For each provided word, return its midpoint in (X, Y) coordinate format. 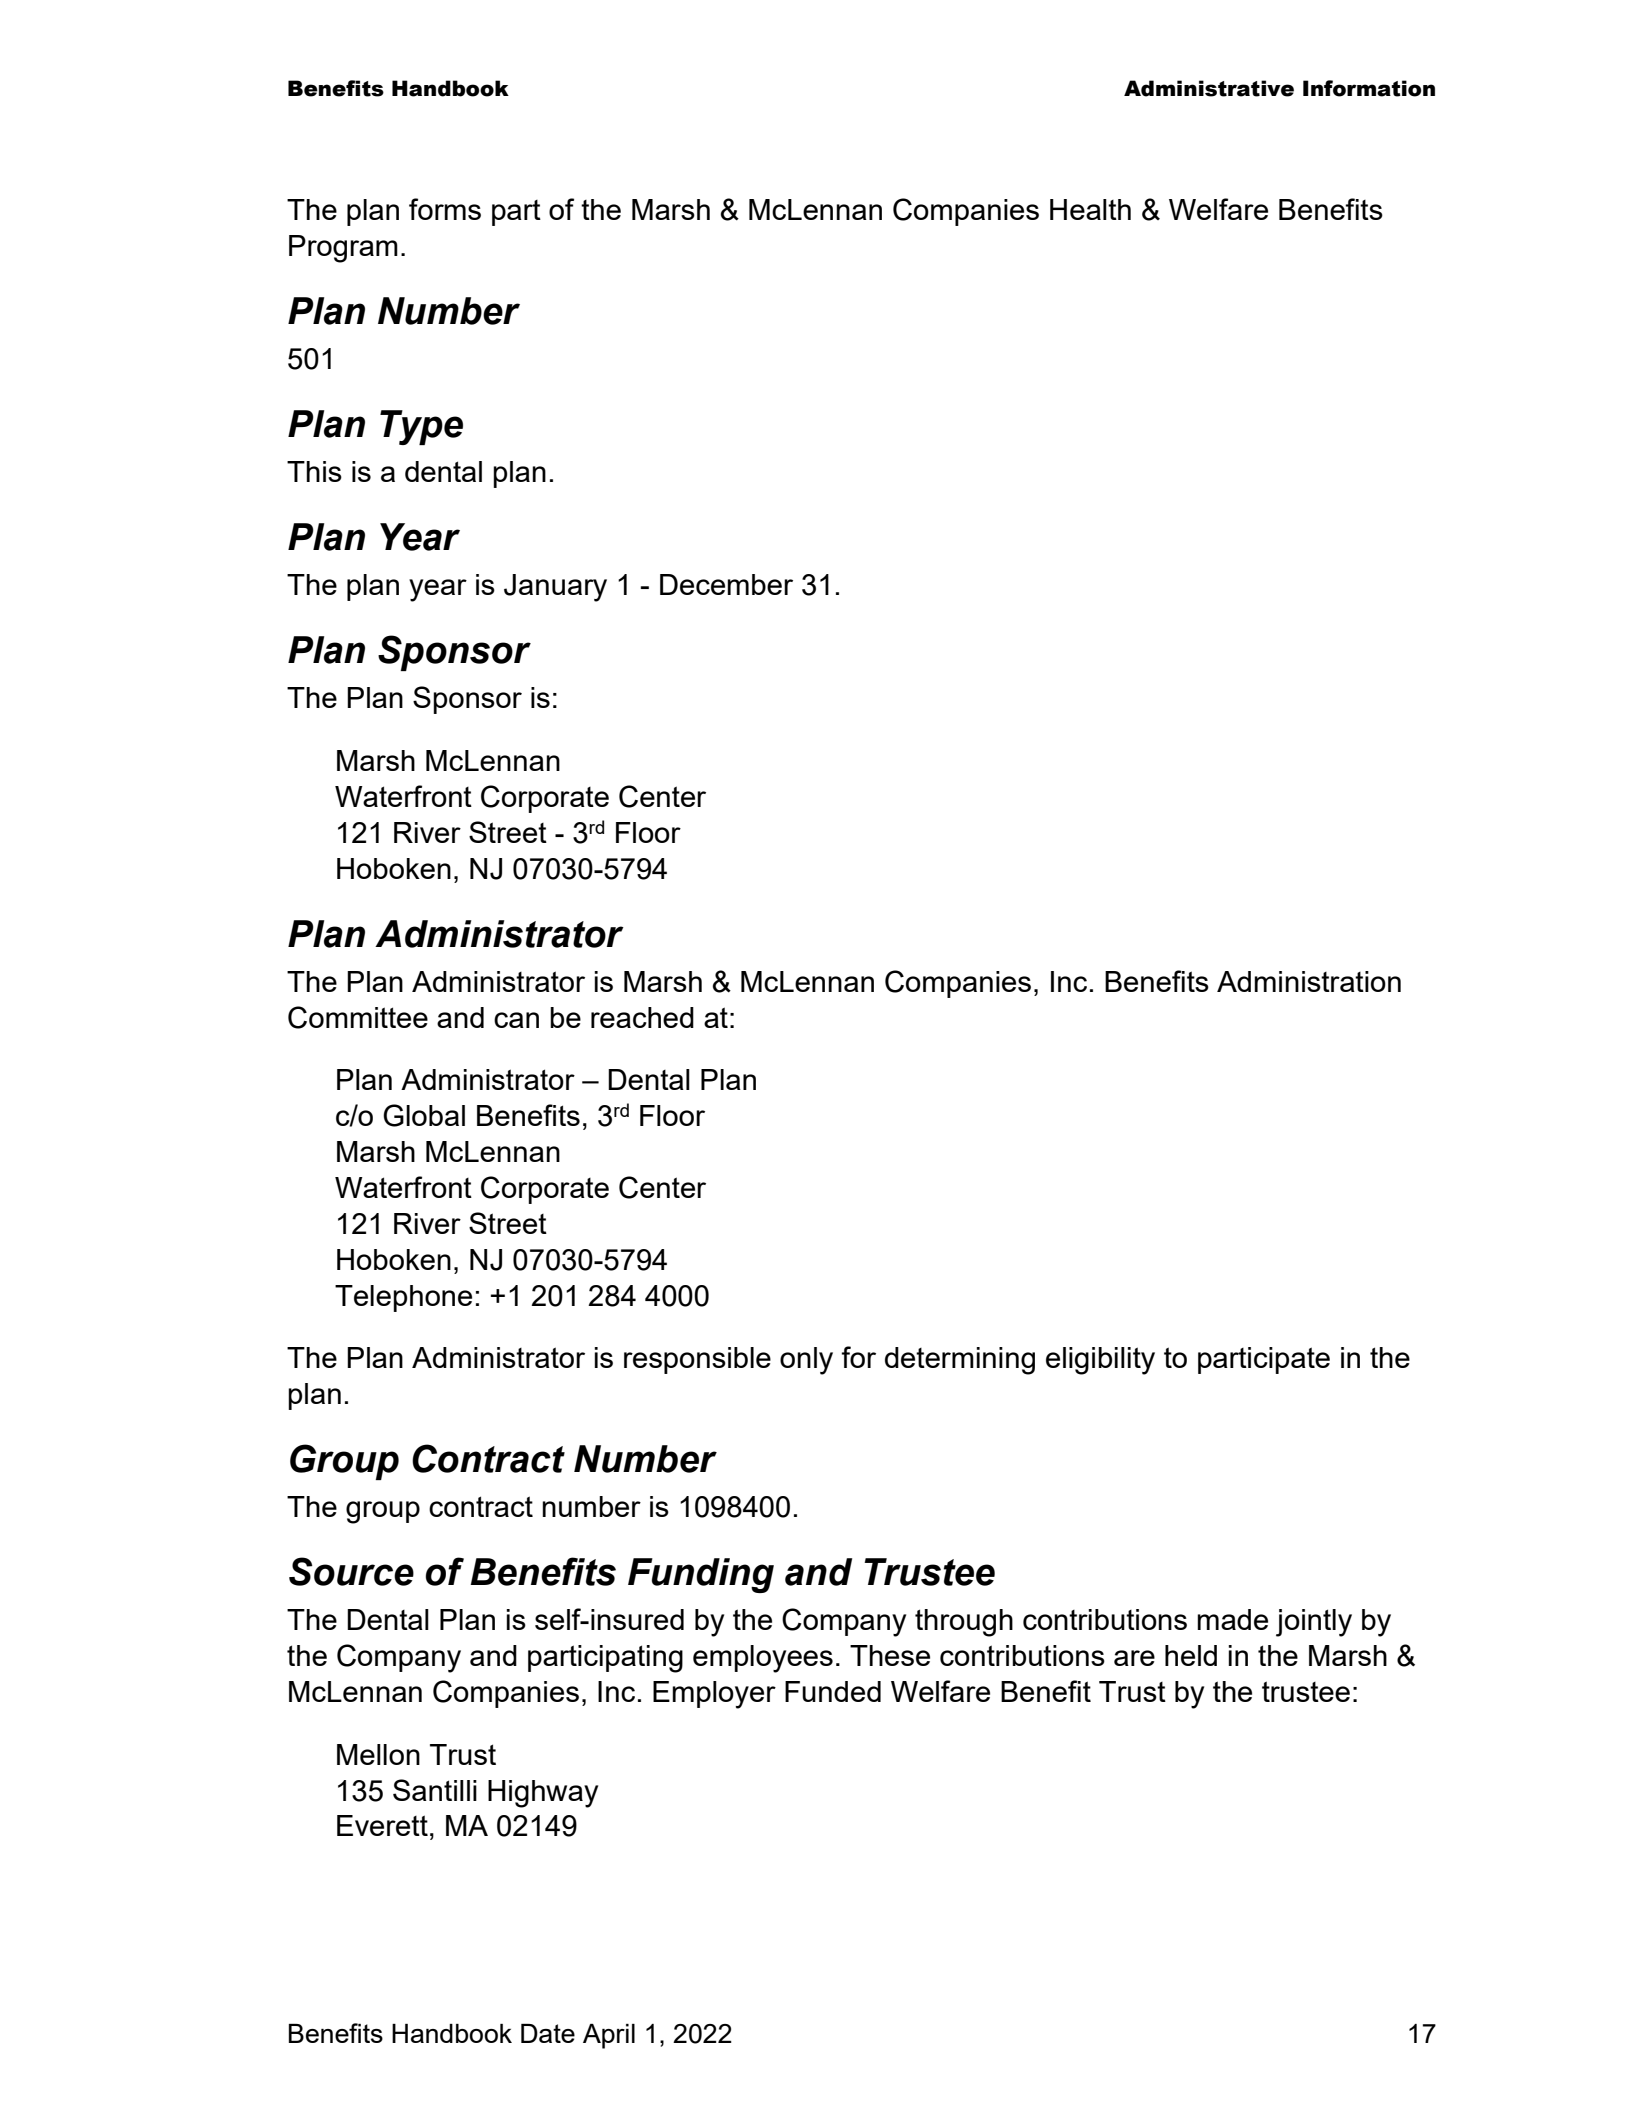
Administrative (1209, 88)
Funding (701, 1575)
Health (1090, 209)
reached (642, 1017)
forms (445, 209)
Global (424, 1115)
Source (351, 1571)
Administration (1309, 981)
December (726, 584)
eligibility (1100, 1361)
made (1232, 1619)
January (555, 588)
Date (548, 2033)
